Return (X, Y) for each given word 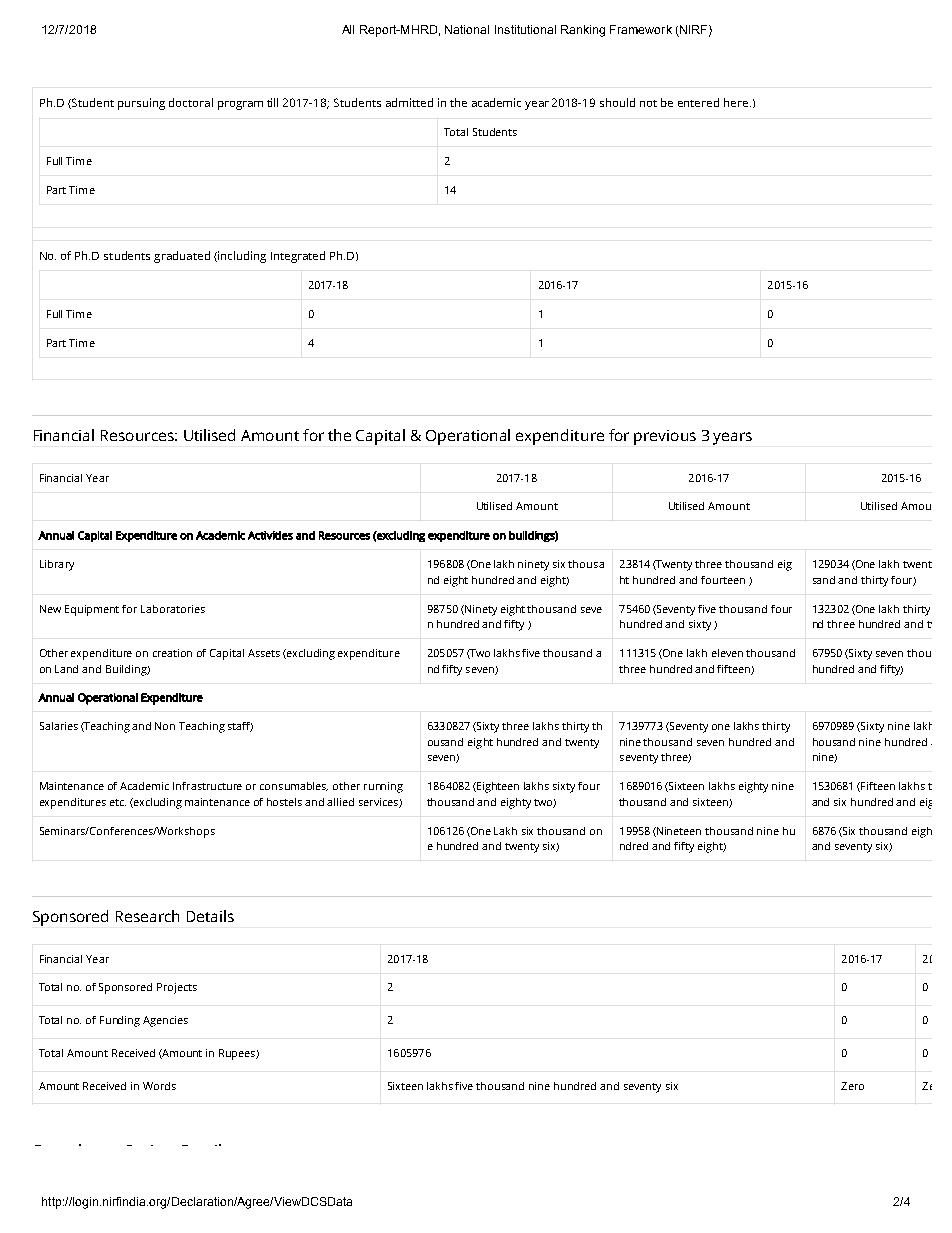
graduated (182, 257)
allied (340, 802)
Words (159, 1086)
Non (165, 726)
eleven (727, 653)
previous (665, 437)
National (467, 29)
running (383, 787)
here (736, 102)
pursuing (141, 104)
